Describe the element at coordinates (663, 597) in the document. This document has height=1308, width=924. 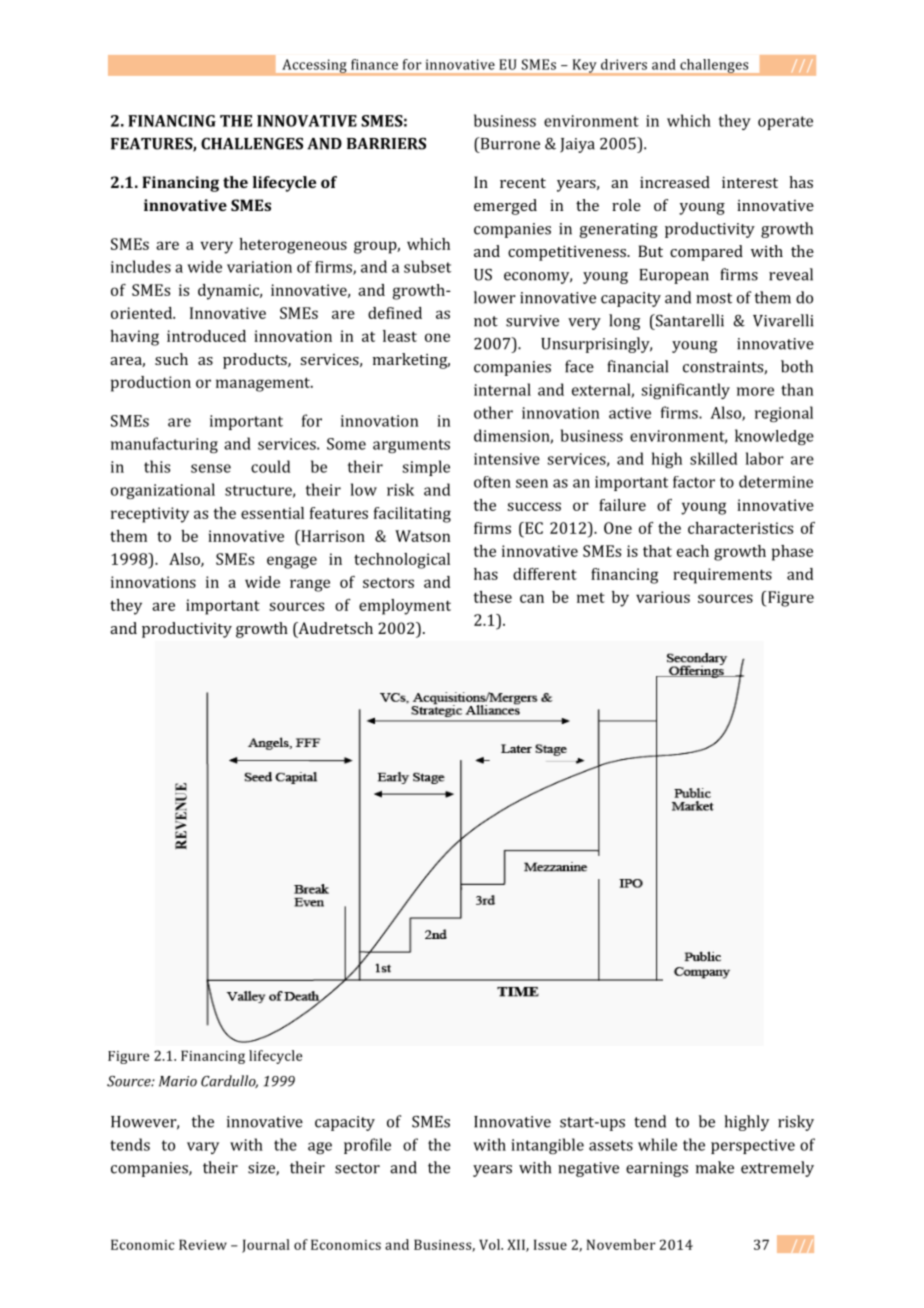
I see `various` at that location.
